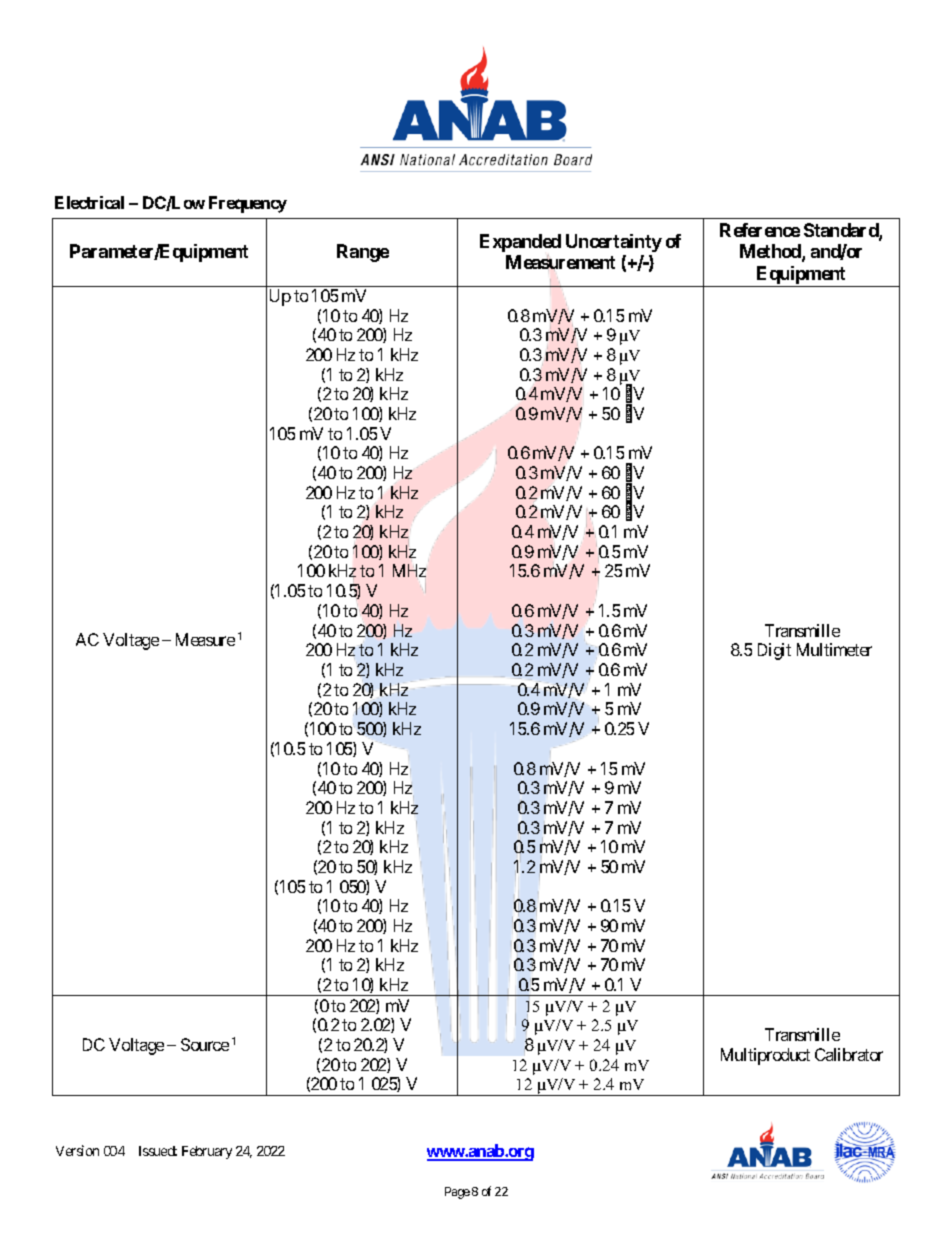 This screenshot has height=1233, width=952. Describe the element at coordinates (248, 204) in the screenshot. I see `Frequency` at that location.
